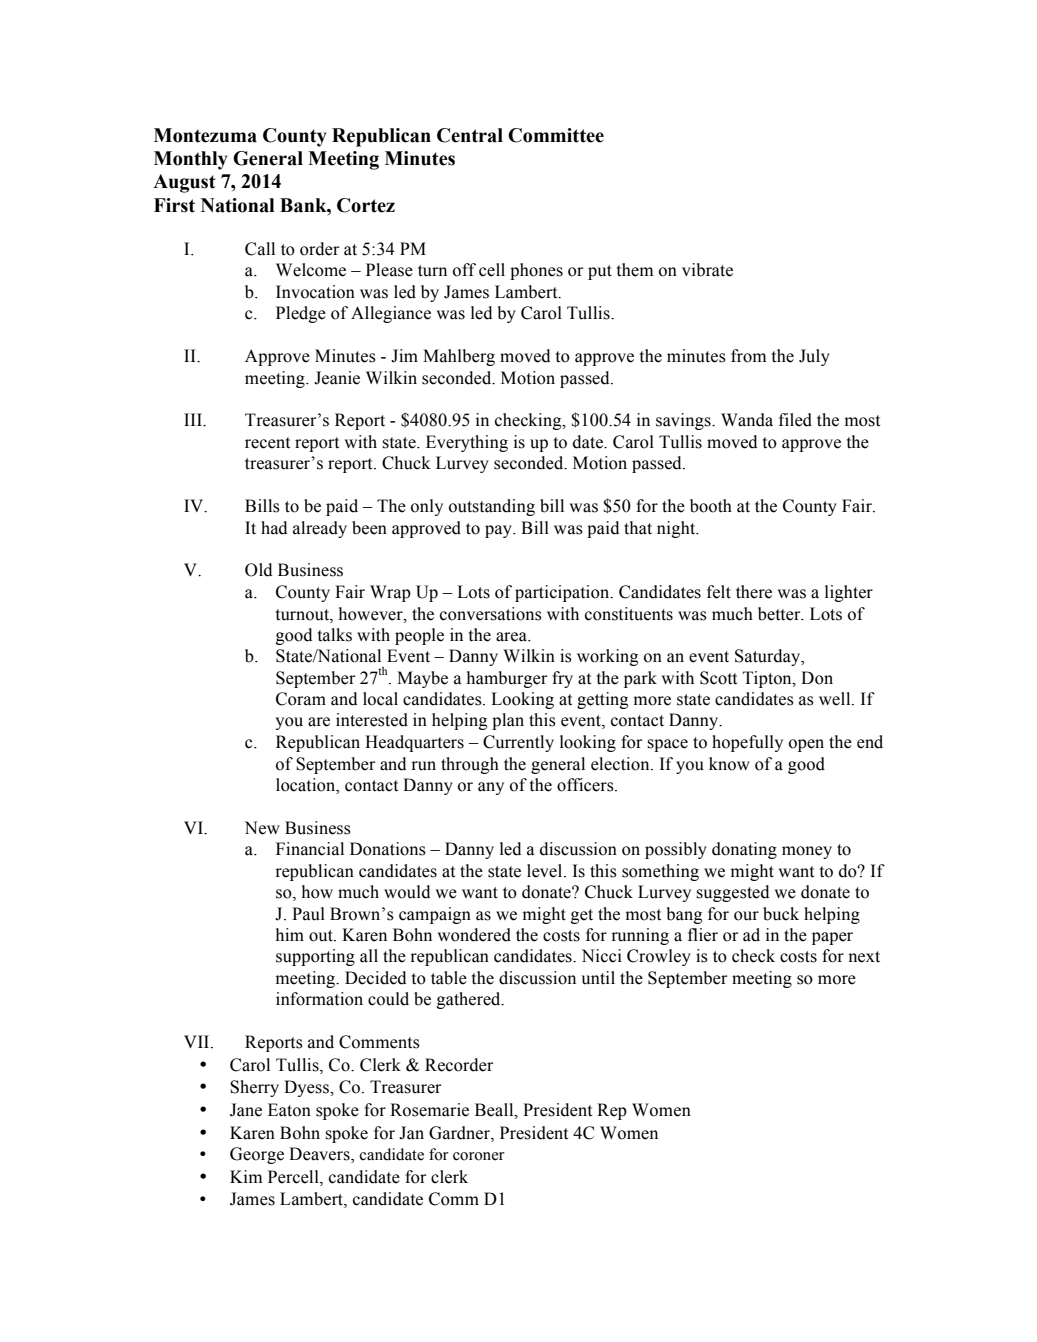  I want to click on George, so click(257, 1155).
